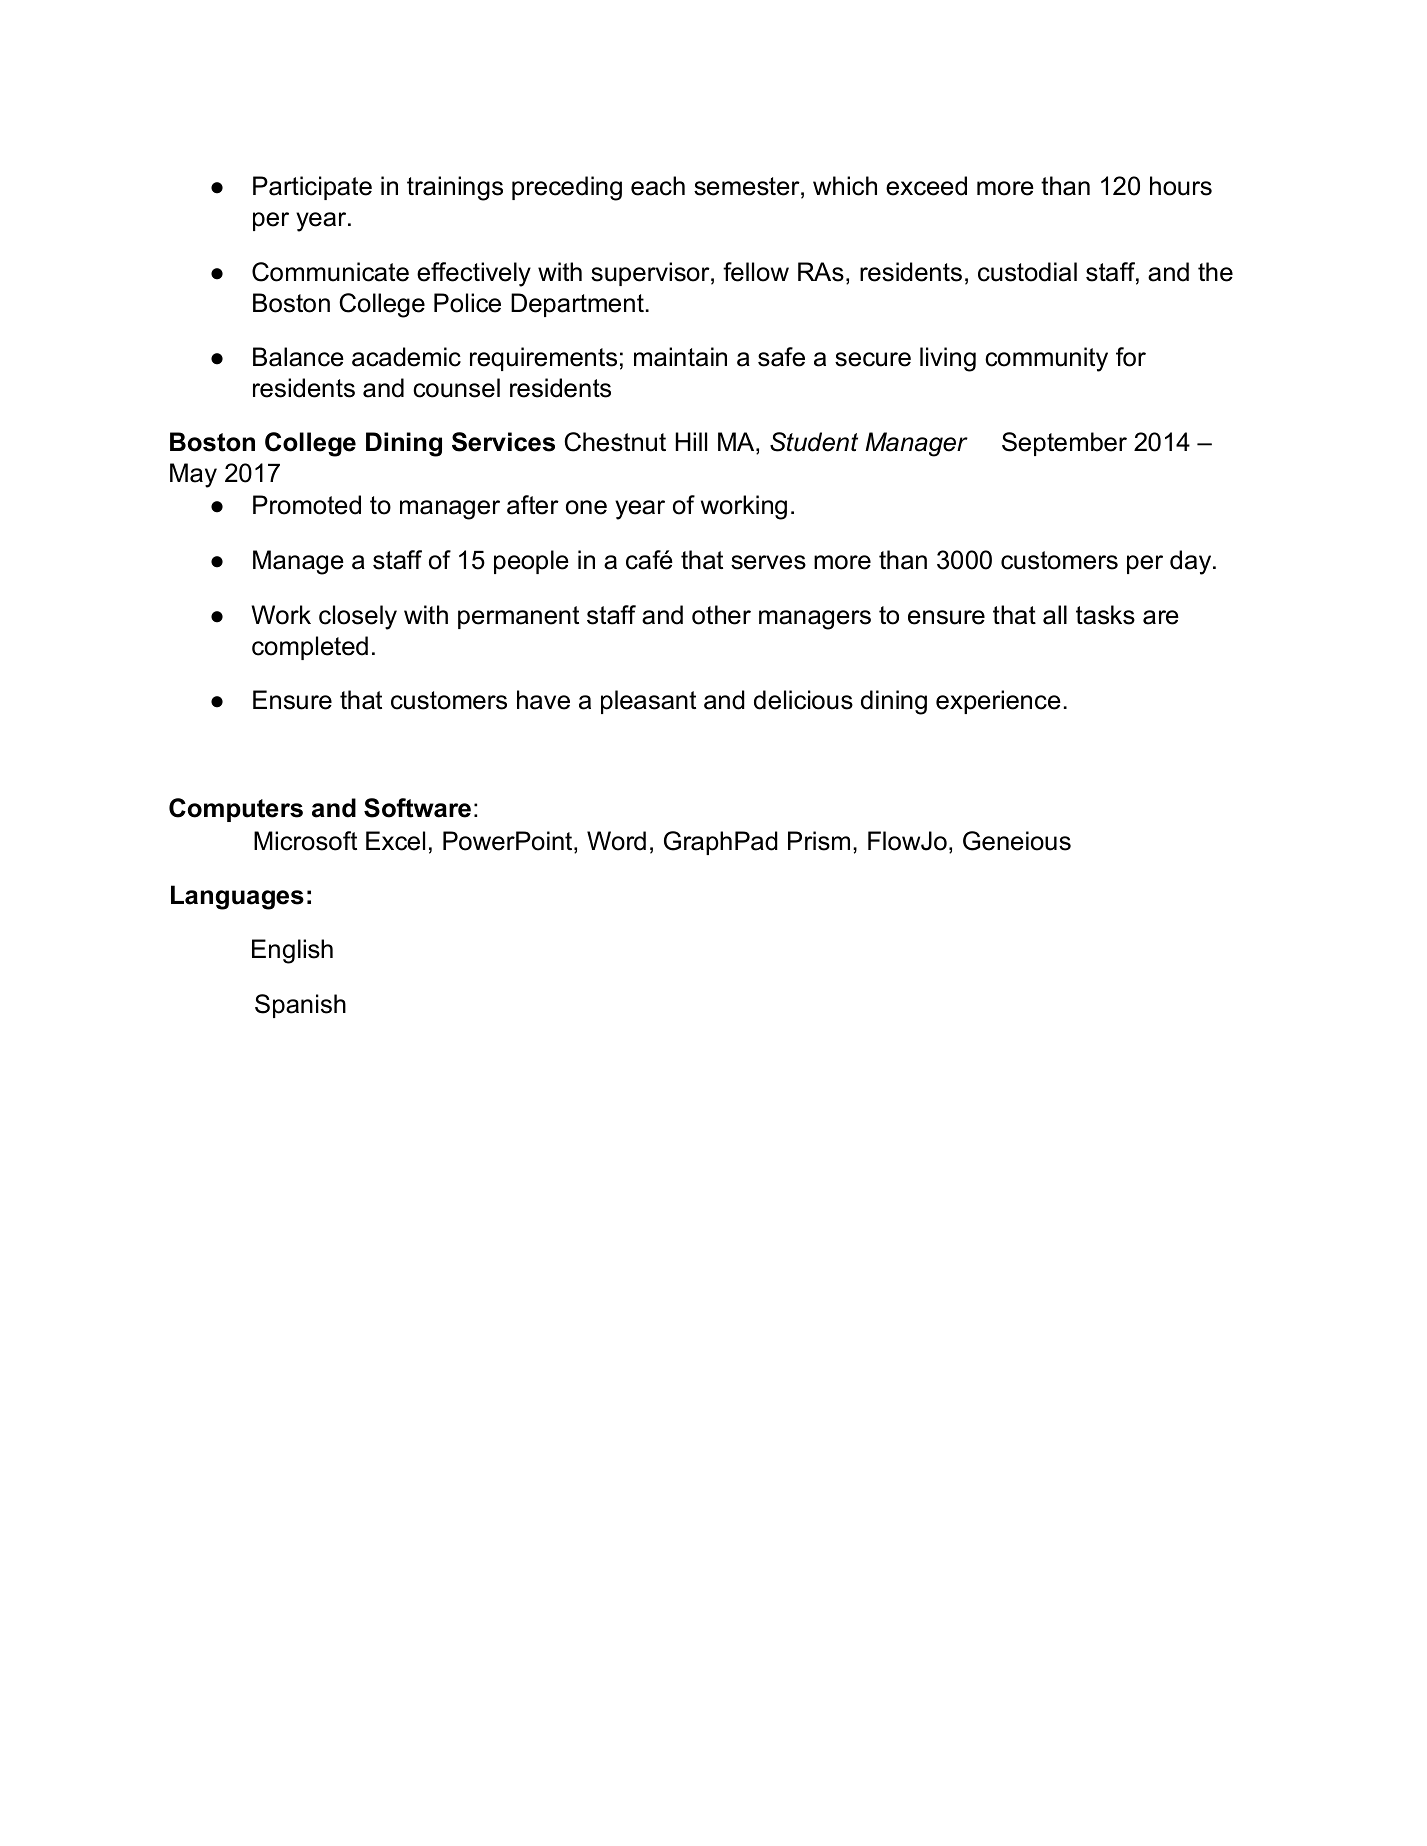 This page has width=1427, height=1846. What do you see at coordinates (312, 188) in the page?
I see `Participate` at bounding box center [312, 188].
